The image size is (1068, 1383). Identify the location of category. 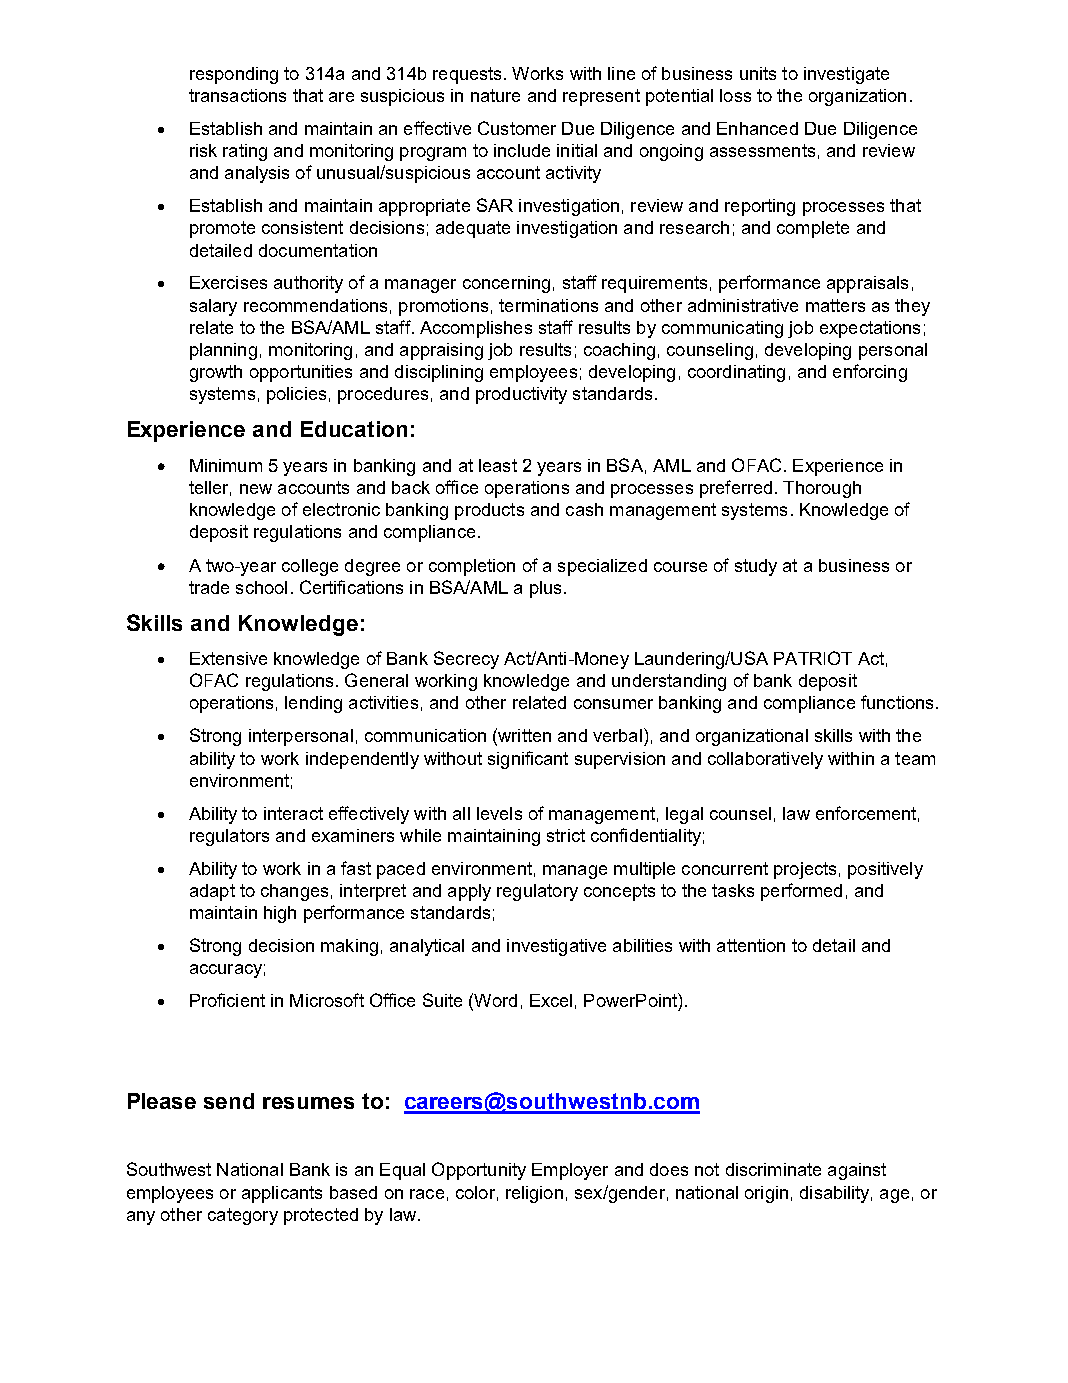
(243, 1216).
